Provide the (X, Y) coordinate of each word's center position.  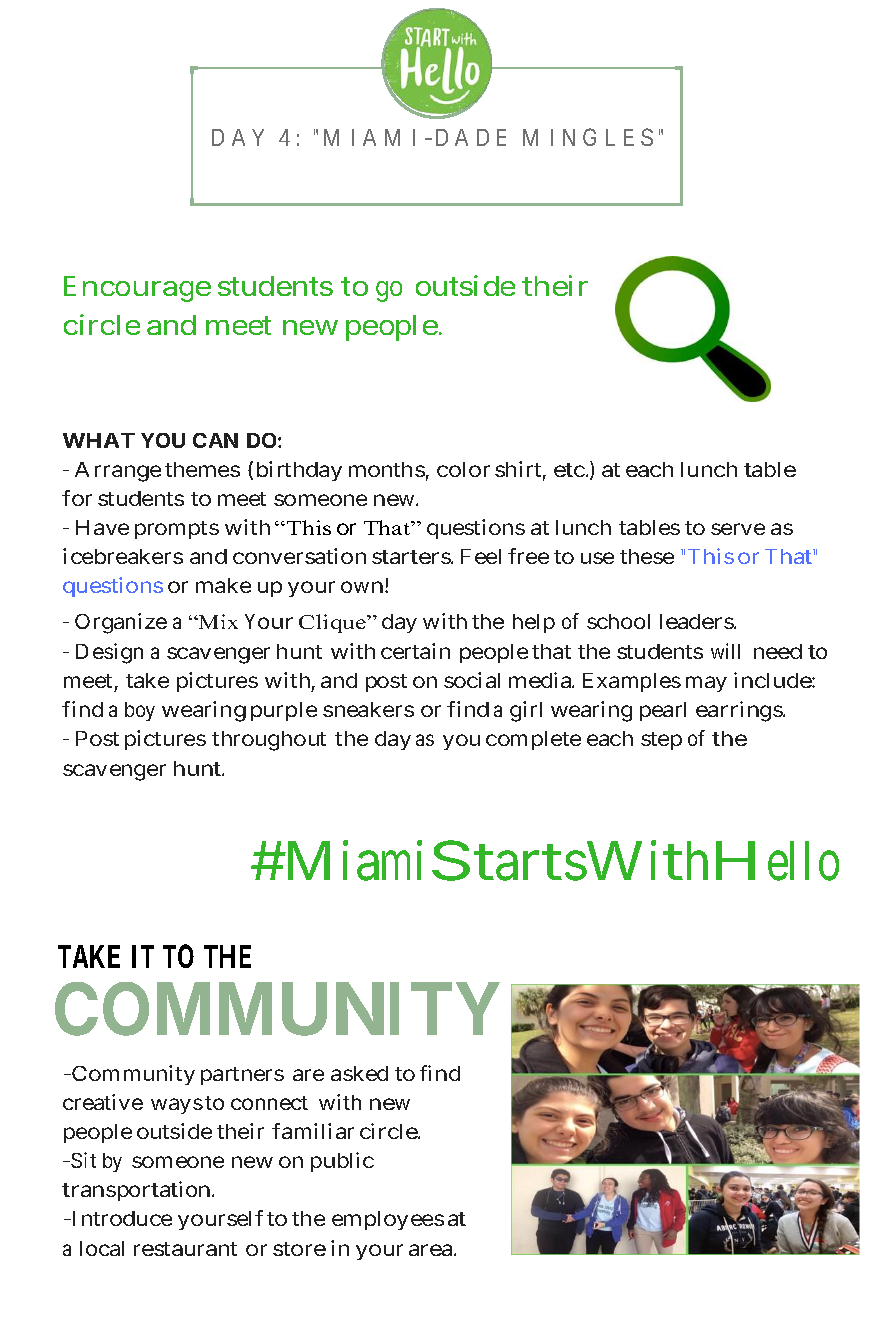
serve (738, 529)
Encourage (137, 289)
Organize (121, 623)
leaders (697, 621)
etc (570, 470)
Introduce (120, 1218)
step (661, 741)
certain (415, 651)
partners (242, 1076)
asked (359, 1073)
